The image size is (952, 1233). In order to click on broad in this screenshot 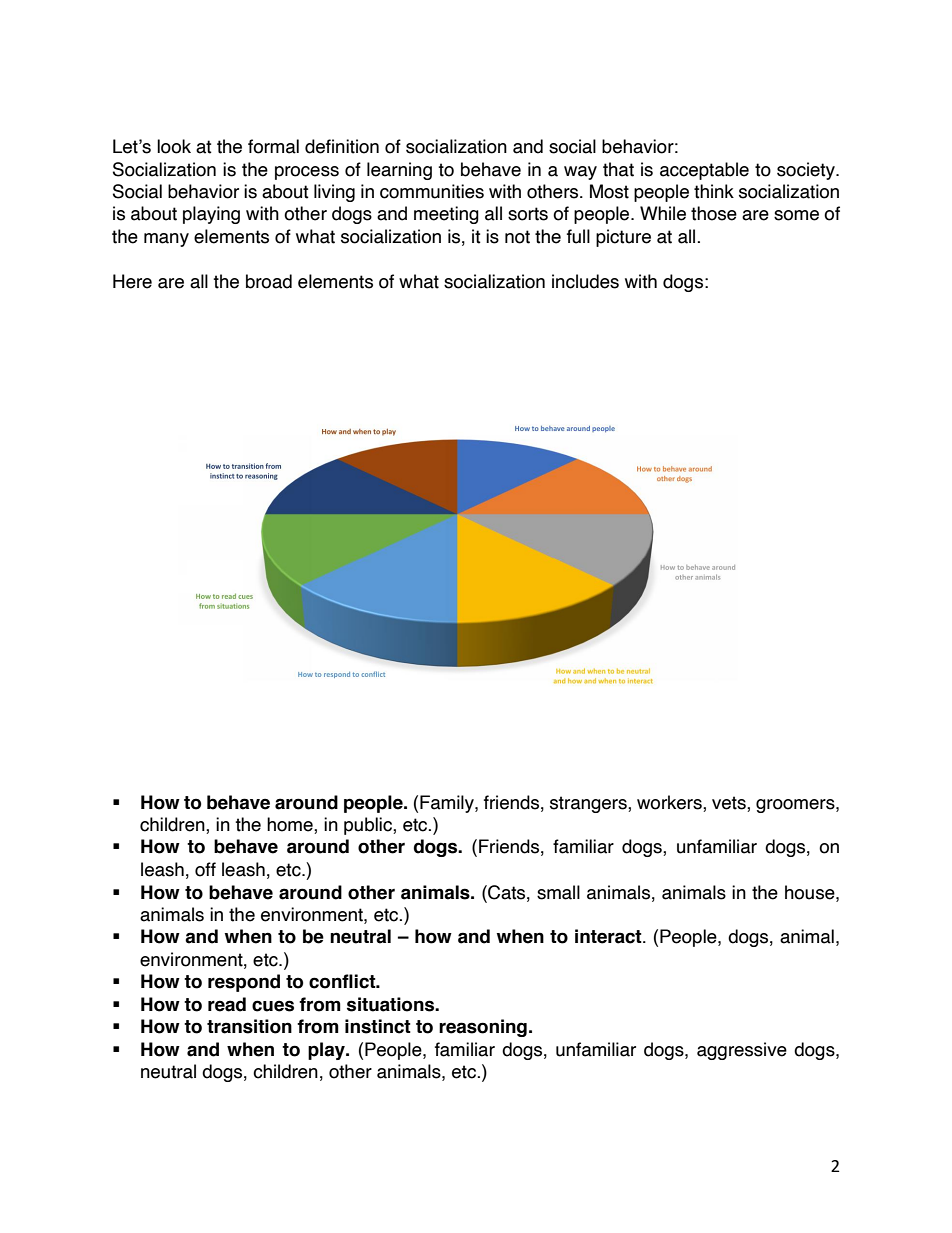, I will do `click(269, 281)`.
